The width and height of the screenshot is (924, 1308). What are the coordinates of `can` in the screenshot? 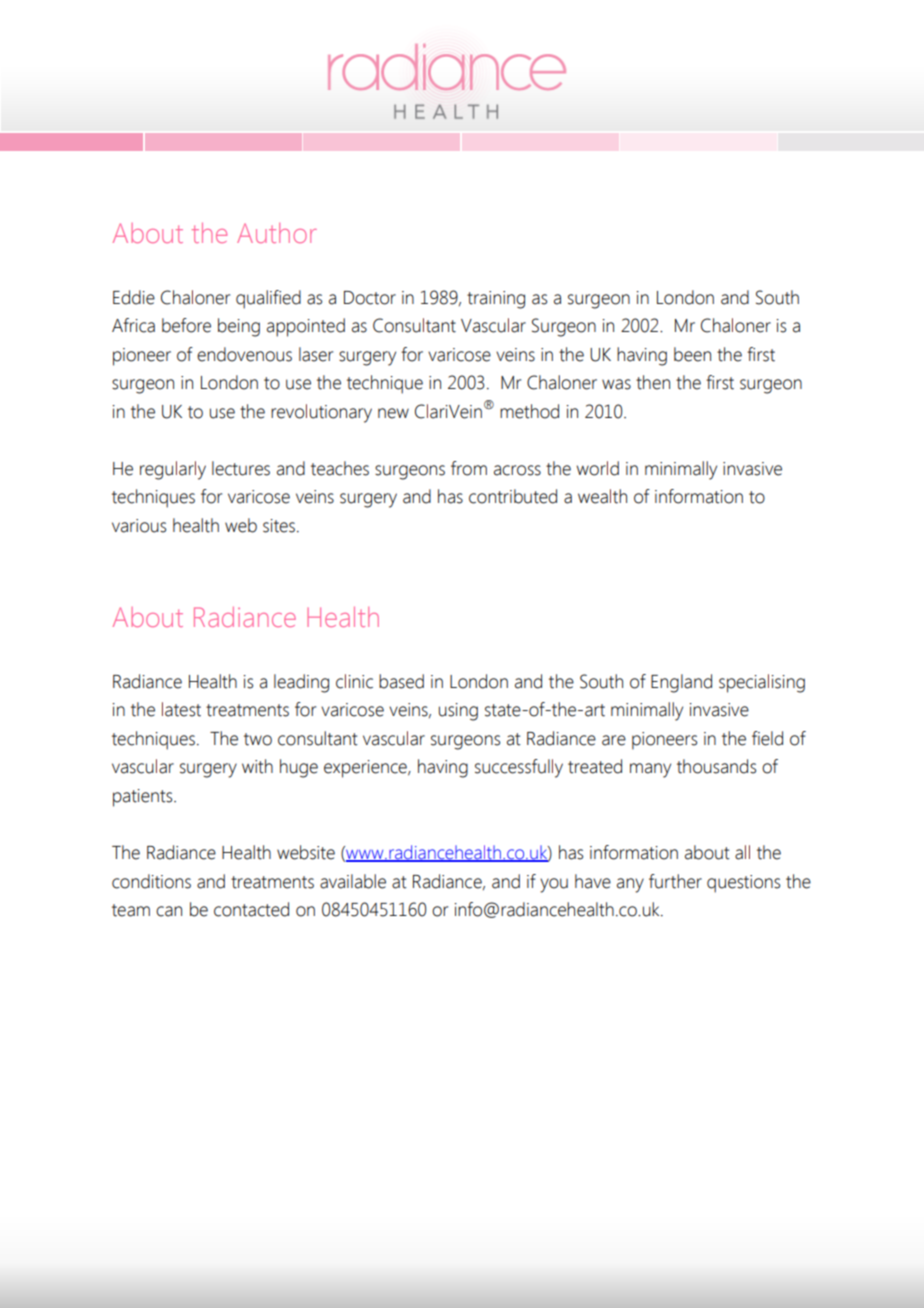 It's located at (169, 911).
